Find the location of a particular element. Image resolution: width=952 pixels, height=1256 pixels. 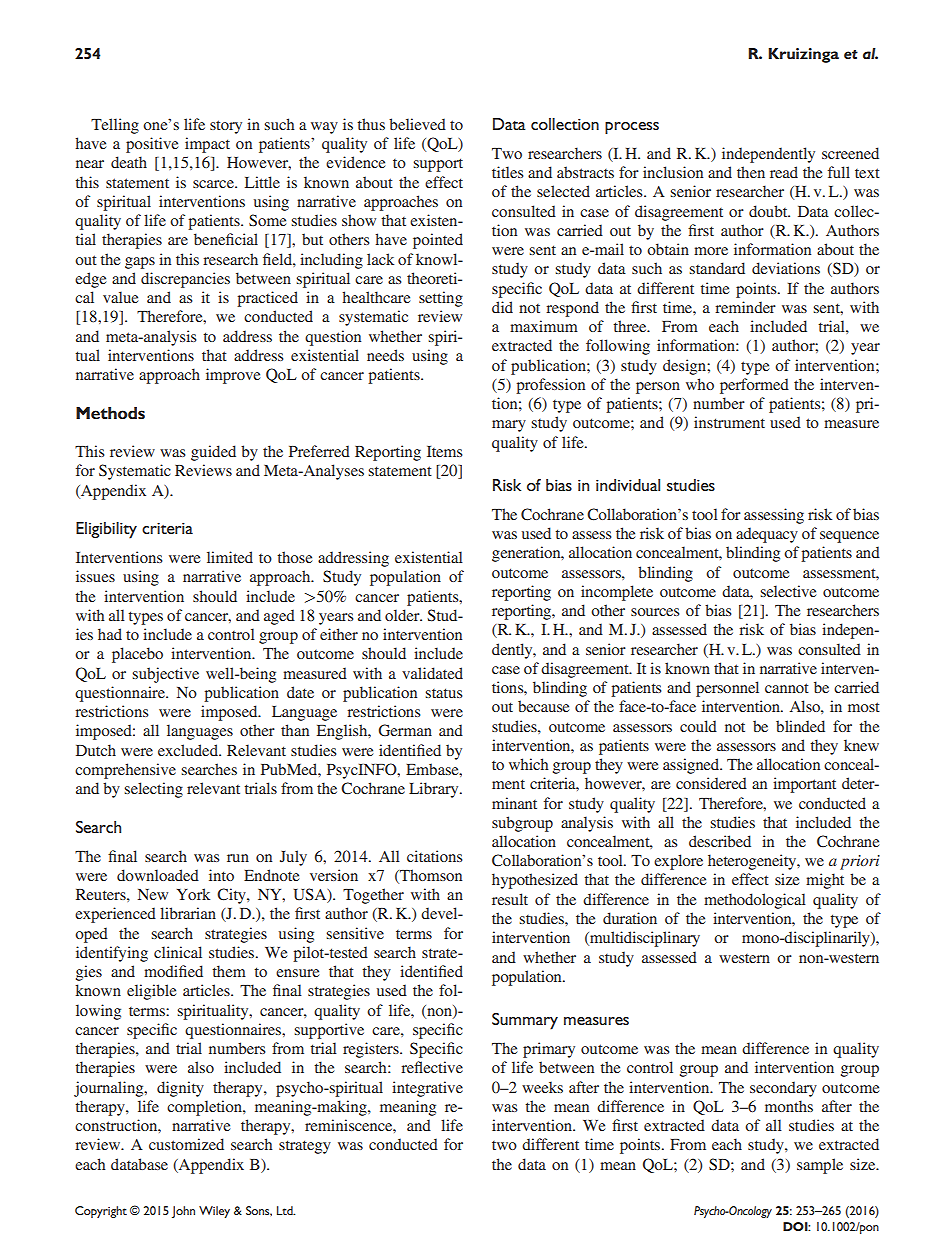

subjective is located at coordinates (165, 675).
